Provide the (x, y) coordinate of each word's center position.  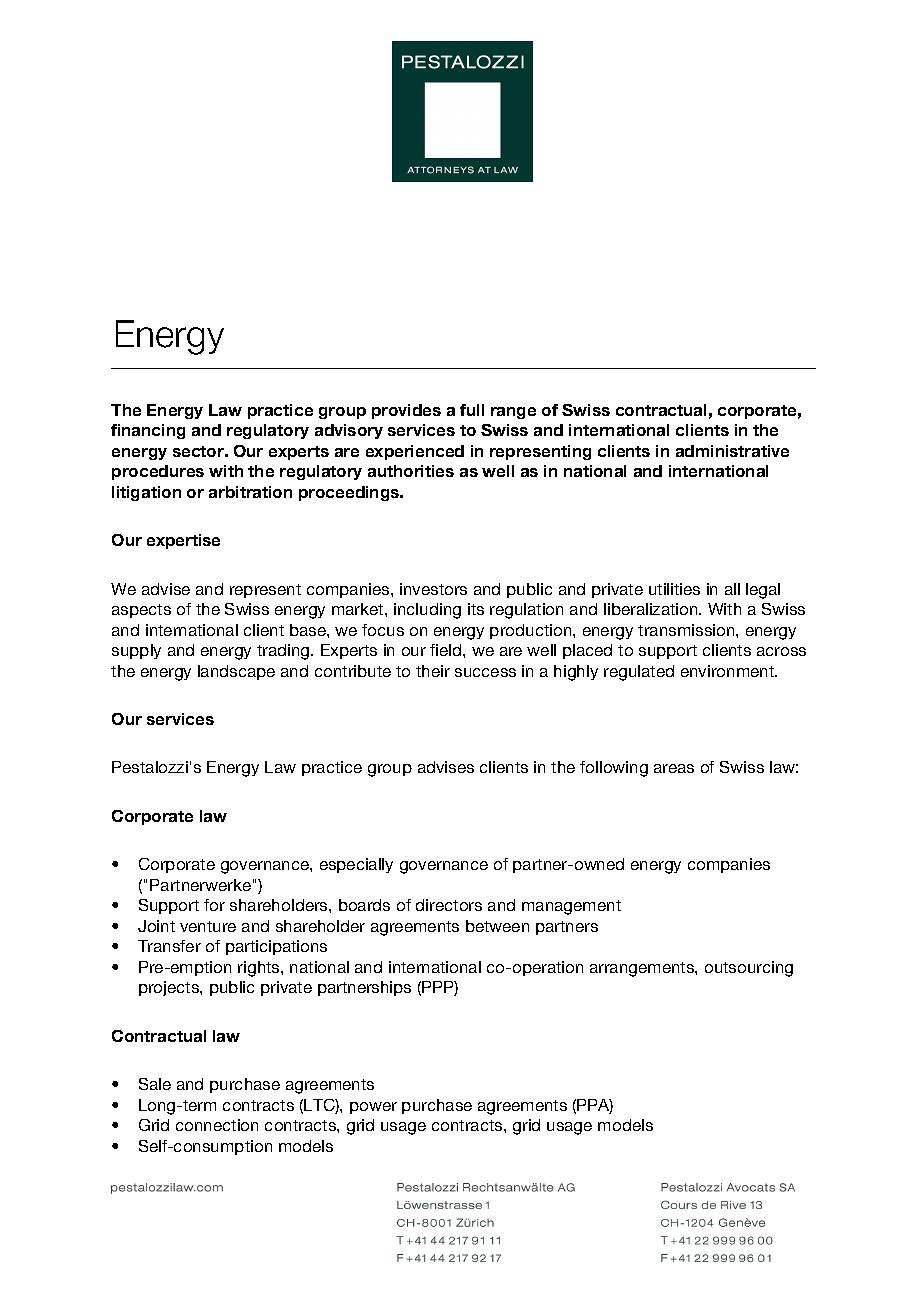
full (472, 410)
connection (217, 1125)
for (214, 905)
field (447, 650)
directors (449, 905)
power (373, 1108)
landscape (236, 672)
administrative (732, 451)
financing (148, 431)
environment (729, 671)
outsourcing (749, 969)
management (571, 907)
